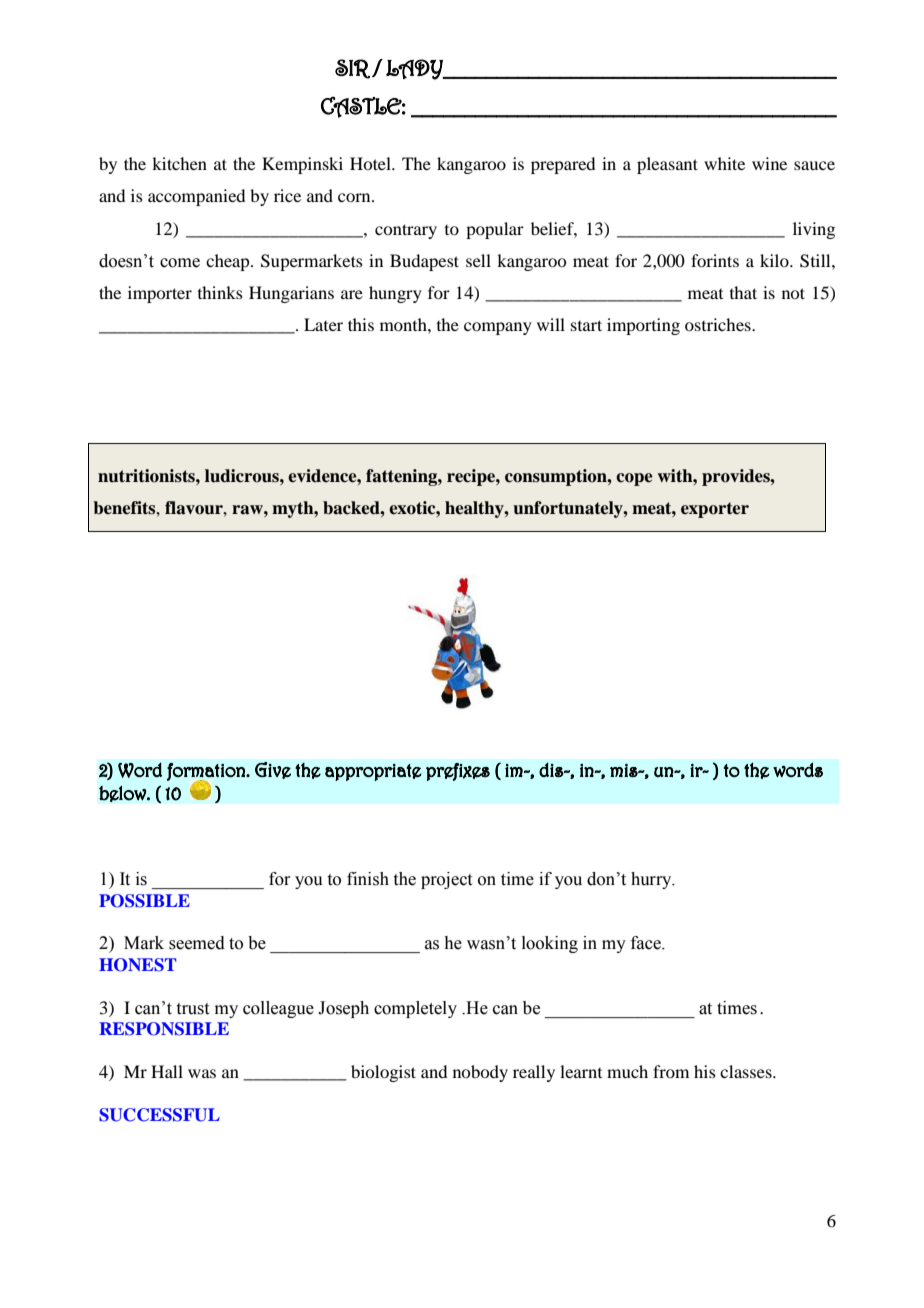 This screenshot has width=924, height=1308. Describe the element at coordinates (167, 1071) in the screenshot. I see `Hall` at that location.
